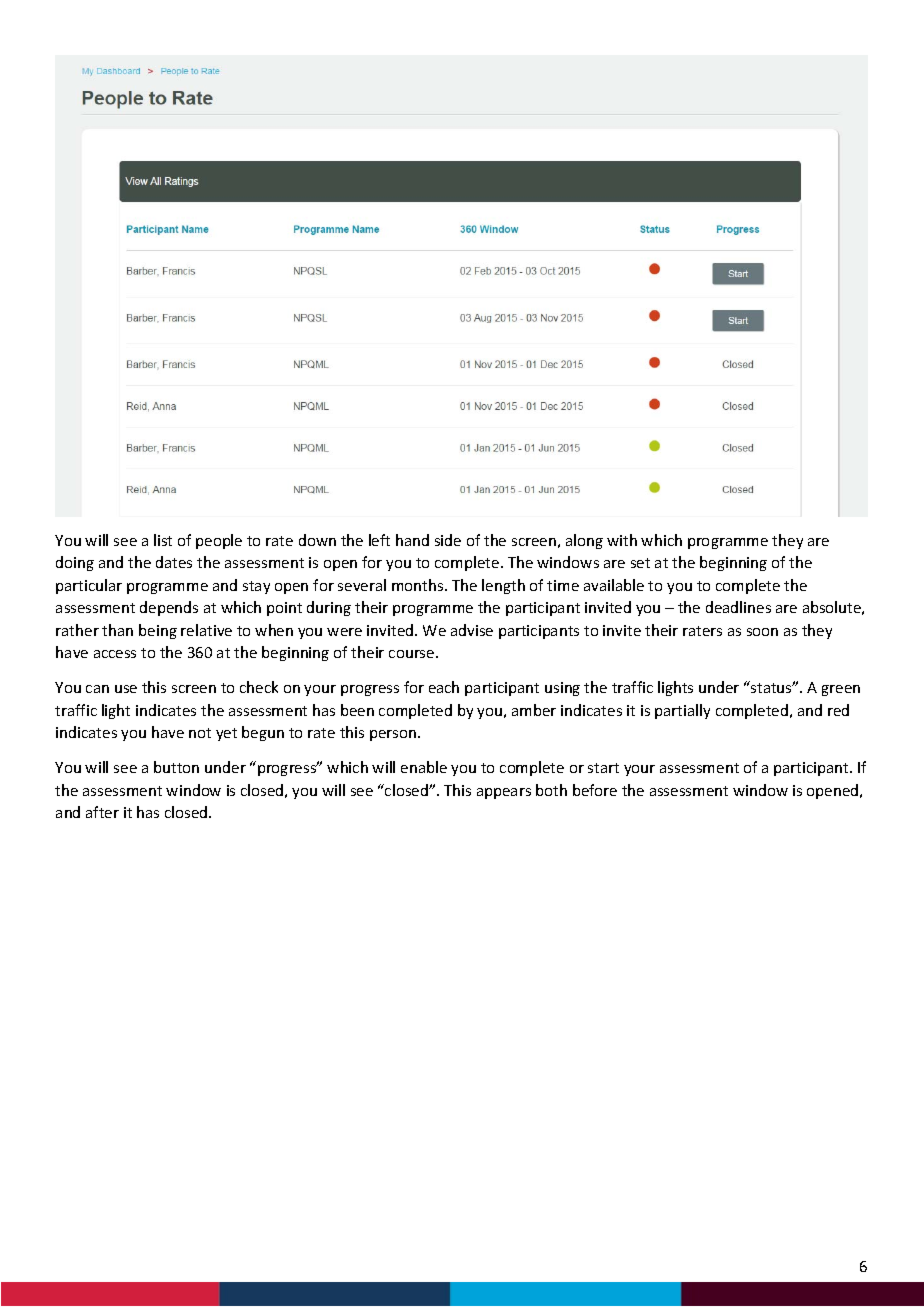  Describe the element at coordinates (102, 812) in the page. I see `after` at that location.
